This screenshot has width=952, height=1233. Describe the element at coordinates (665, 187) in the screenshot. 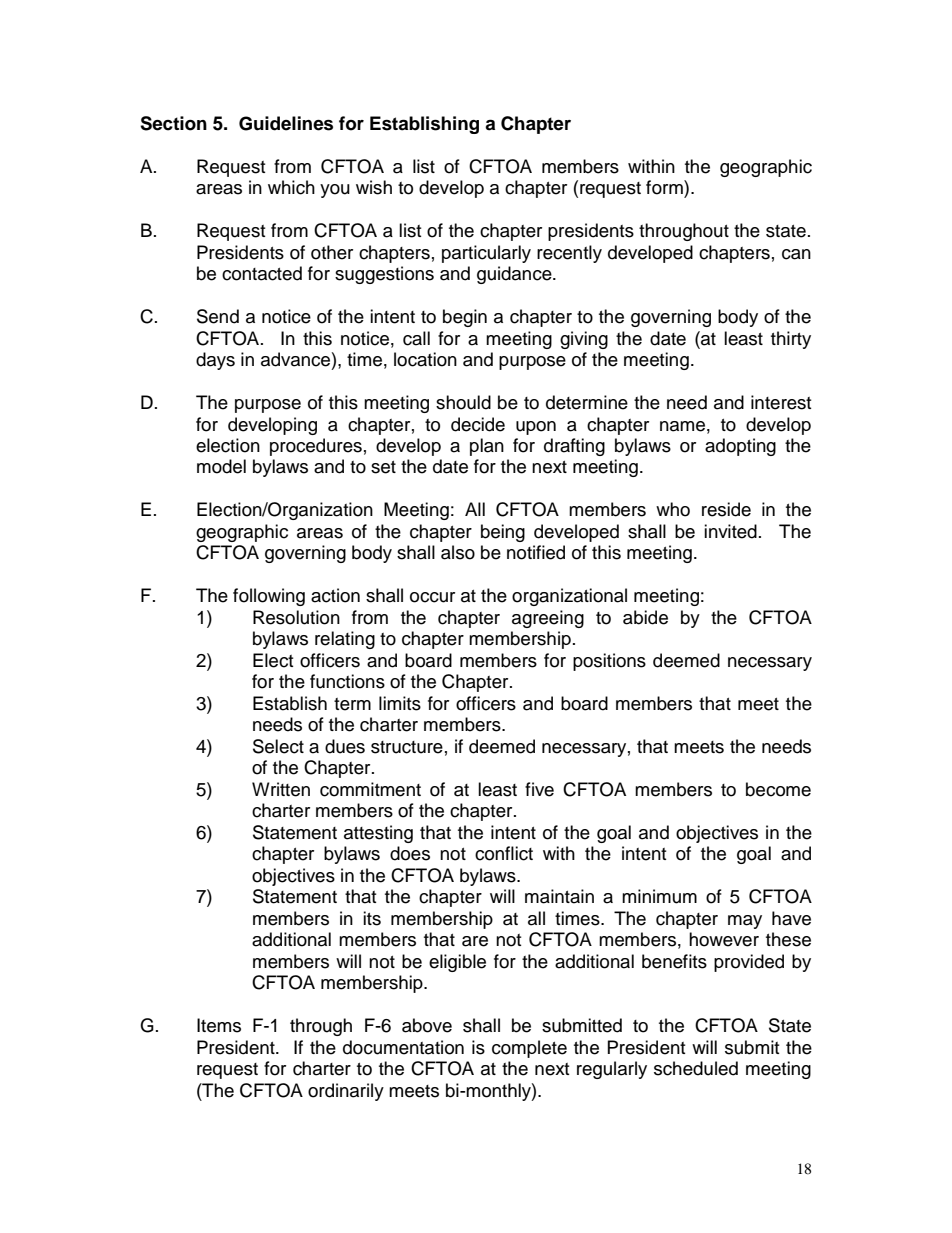

I see `form` at that location.
